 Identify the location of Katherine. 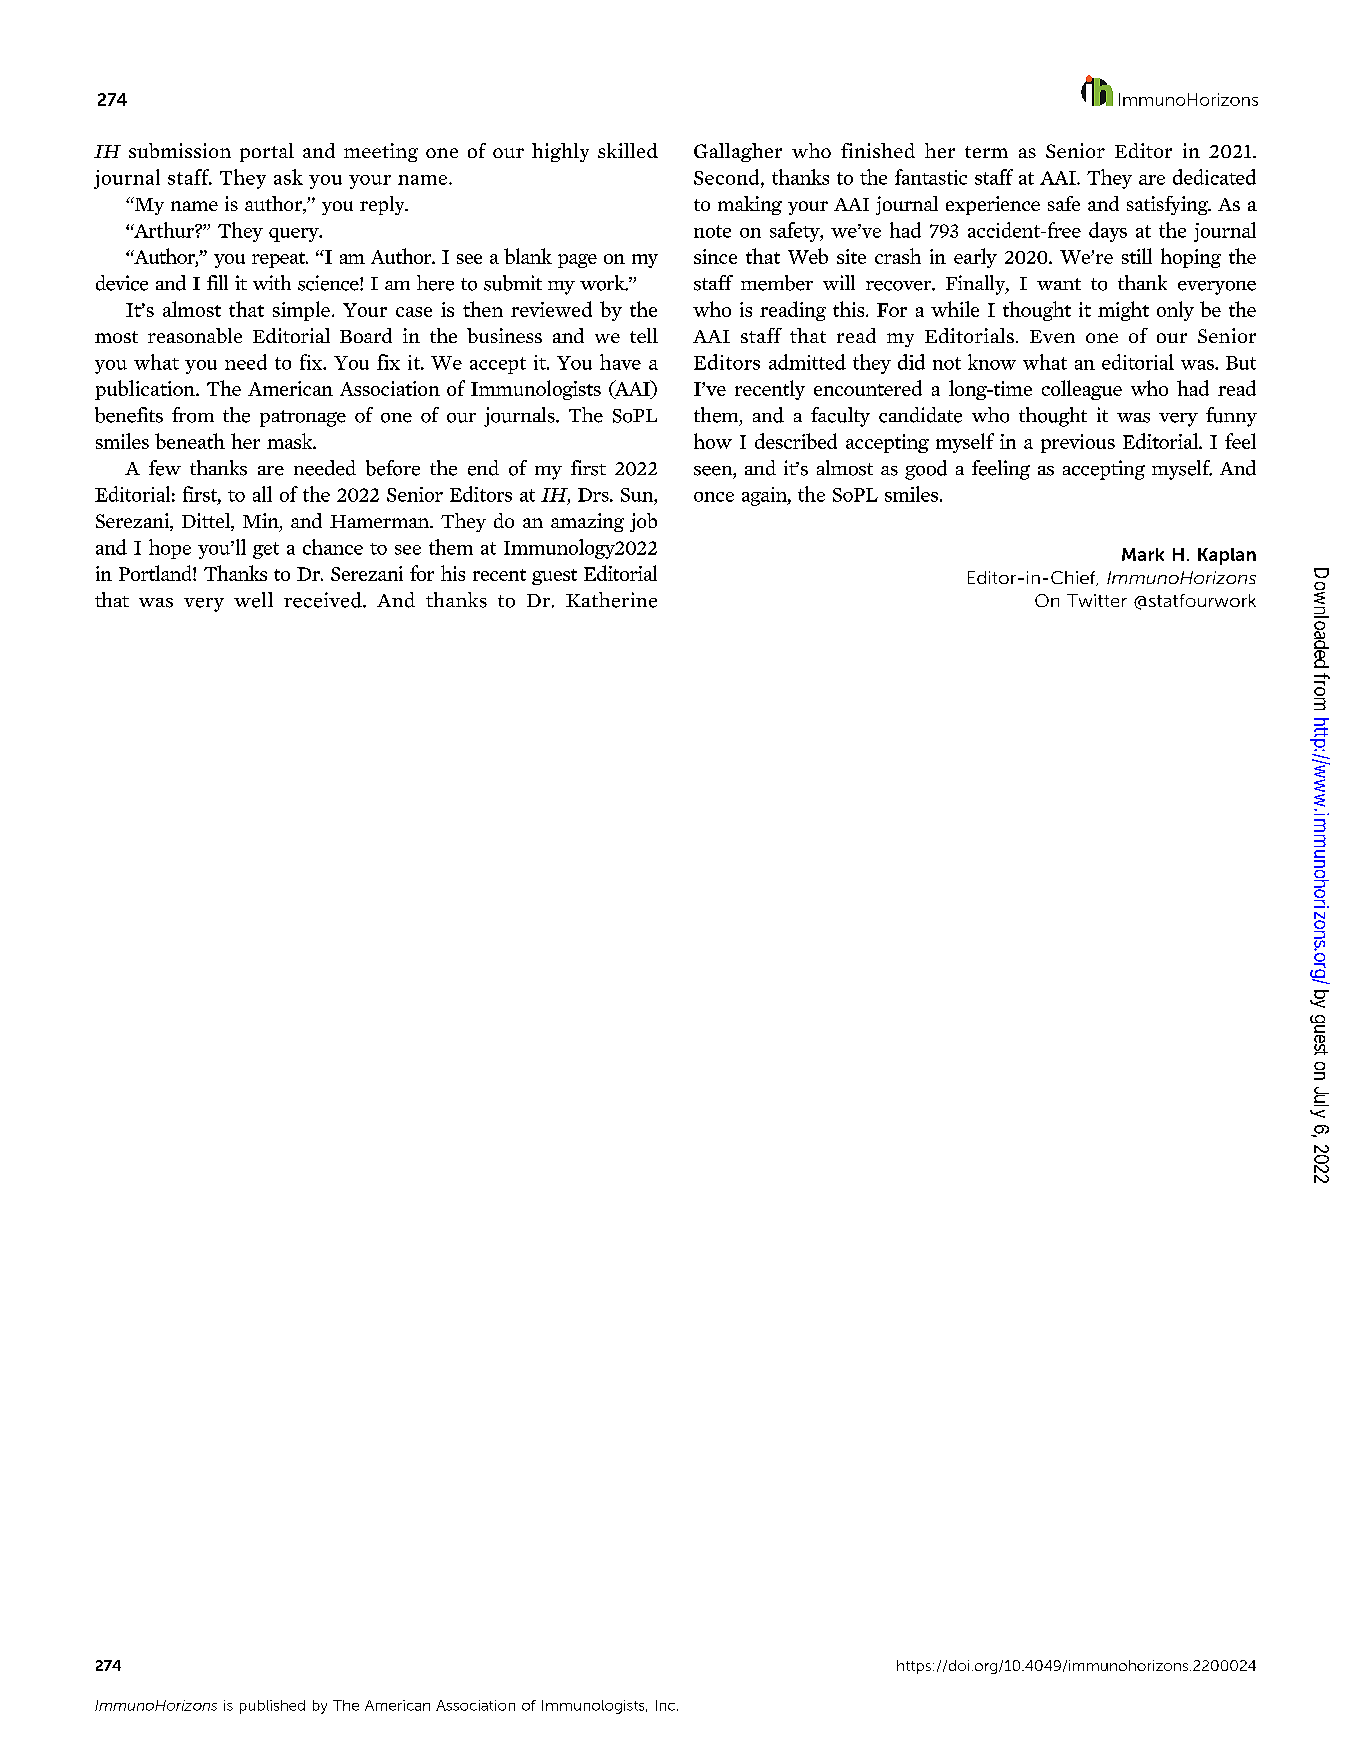
(611, 600).
